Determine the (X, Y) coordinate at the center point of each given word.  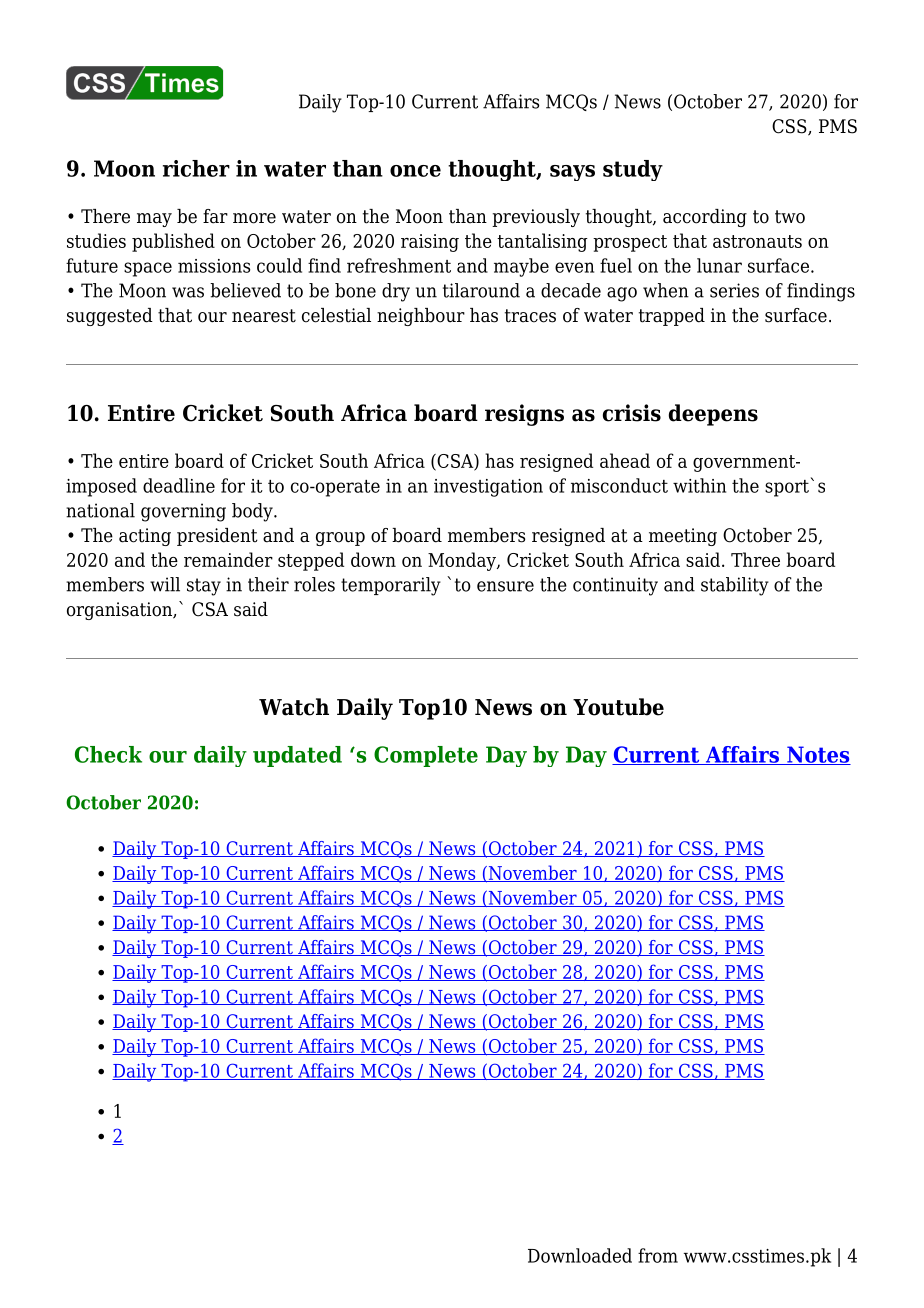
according (705, 218)
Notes (818, 755)
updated (297, 756)
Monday (463, 561)
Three (755, 559)
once (415, 171)
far (215, 216)
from (658, 1255)
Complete (426, 756)
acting (145, 537)
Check (108, 754)
